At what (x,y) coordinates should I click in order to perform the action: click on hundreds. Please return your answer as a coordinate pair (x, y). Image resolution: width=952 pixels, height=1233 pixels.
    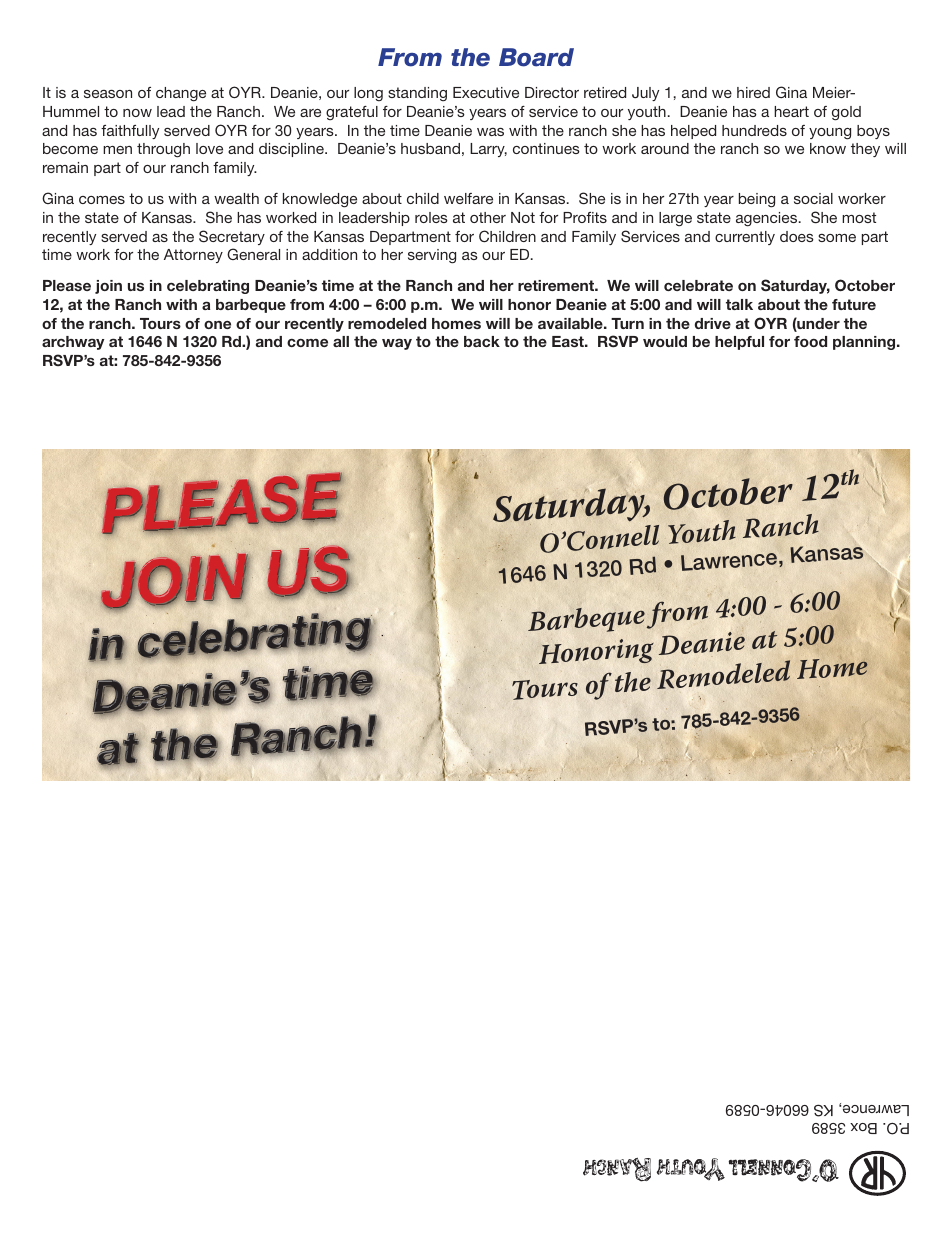
    Looking at the image, I should click on (754, 130).
